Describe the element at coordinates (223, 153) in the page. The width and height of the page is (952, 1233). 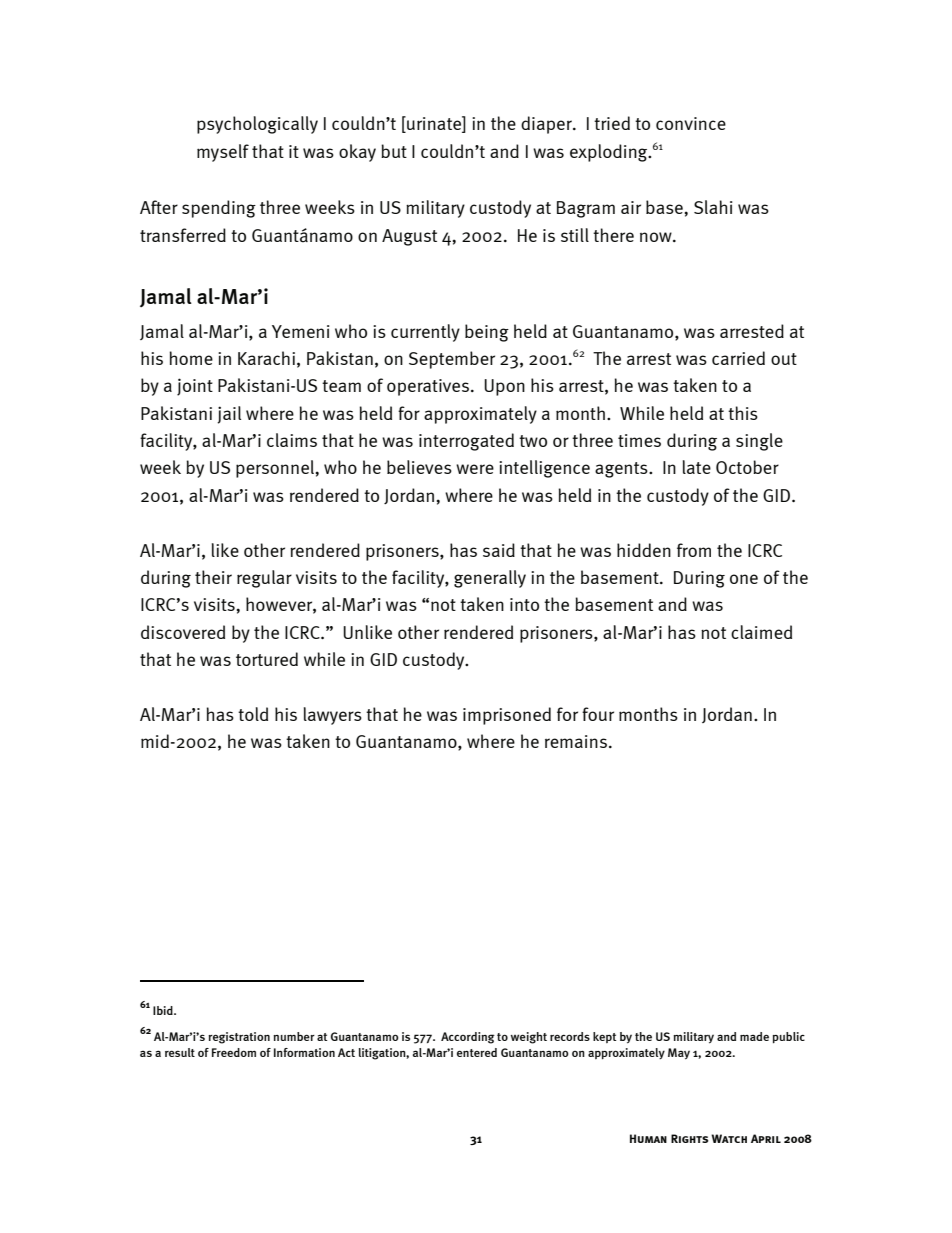
I see `myself` at that location.
